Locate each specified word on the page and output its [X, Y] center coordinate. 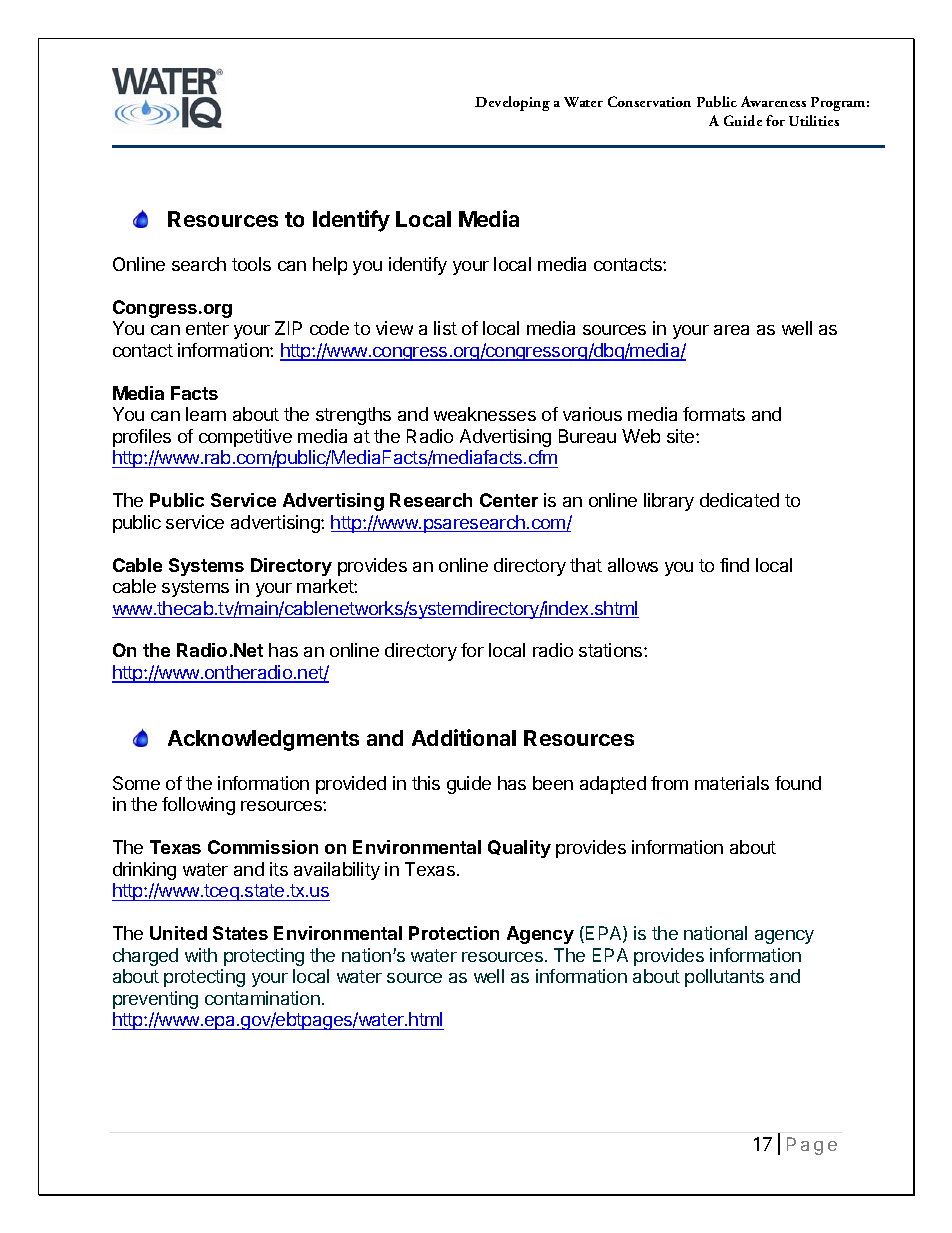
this [426, 783]
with [201, 955]
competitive [245, 438]
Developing [512, 103]
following [198, 806]
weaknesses [485, 414]
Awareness [773, 101]
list [445, 328]
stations [612, 650]
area [731, 330]
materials [732, 783]
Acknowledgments [263, 740]
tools [251, 264]
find [734, 565]
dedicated [739, 500]
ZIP [288, 328]
